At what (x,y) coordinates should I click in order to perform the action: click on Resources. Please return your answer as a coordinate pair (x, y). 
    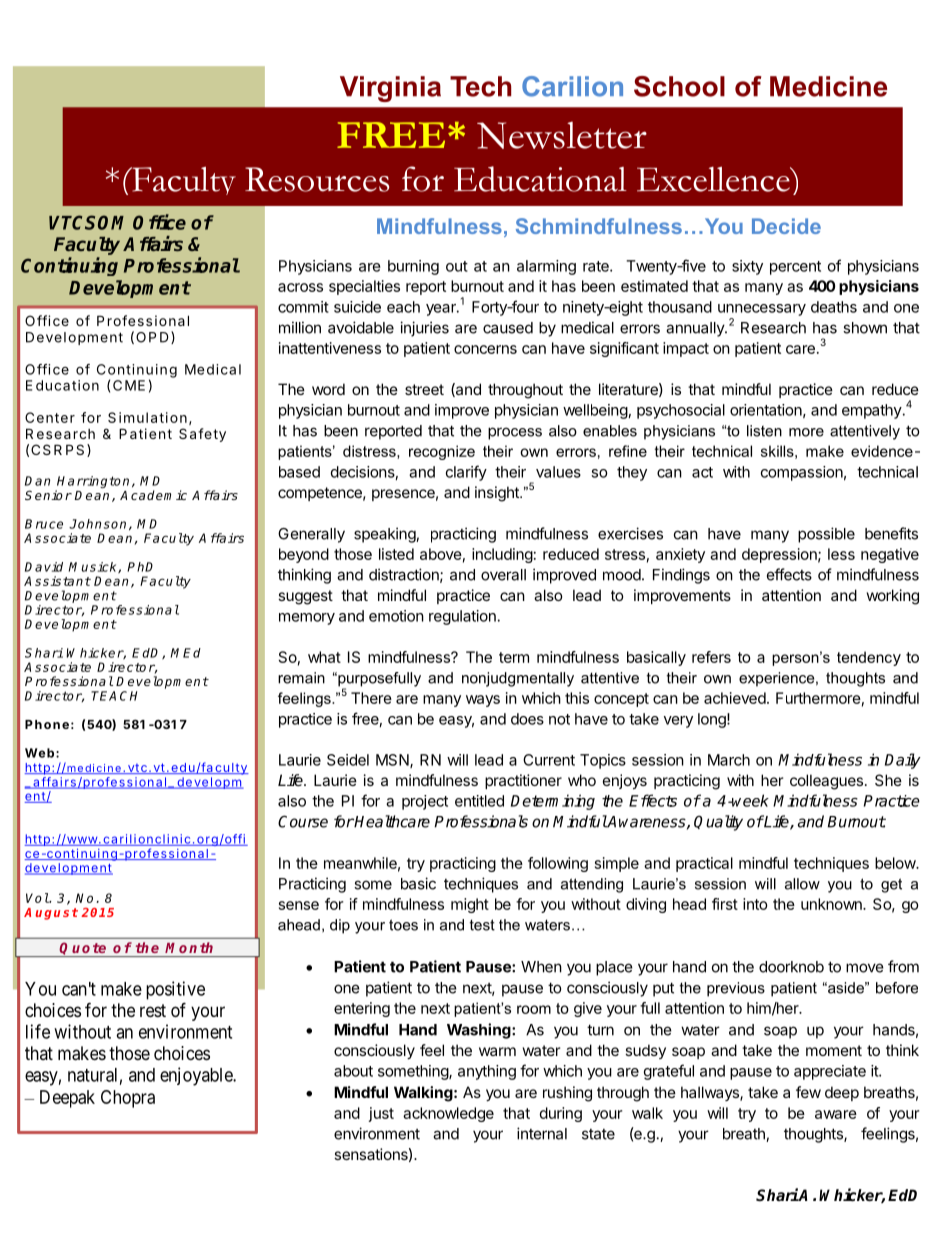
    Looking at the image, I should click on (317, 179).
